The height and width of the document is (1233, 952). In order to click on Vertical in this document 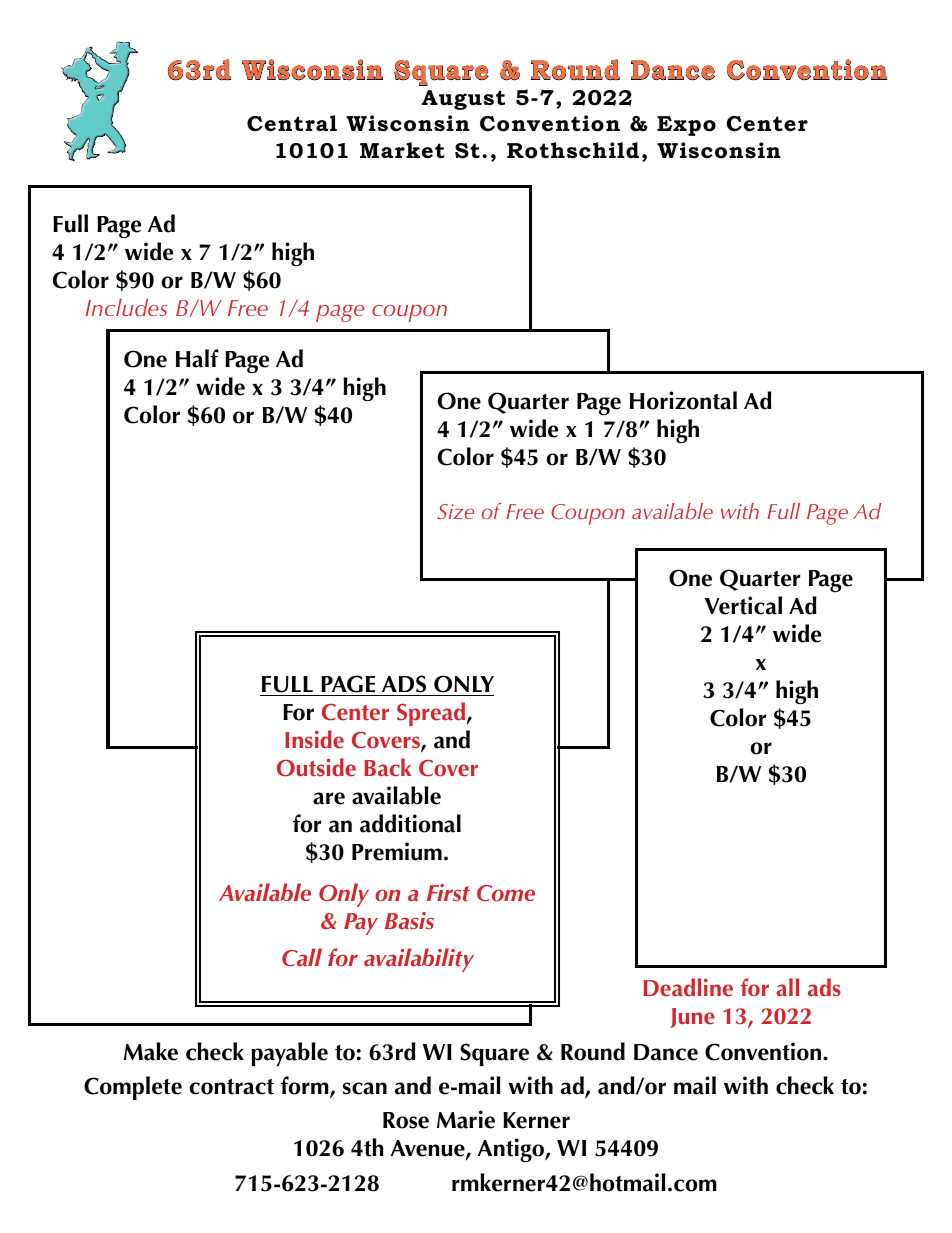, I will do `click(743, 605)`.
